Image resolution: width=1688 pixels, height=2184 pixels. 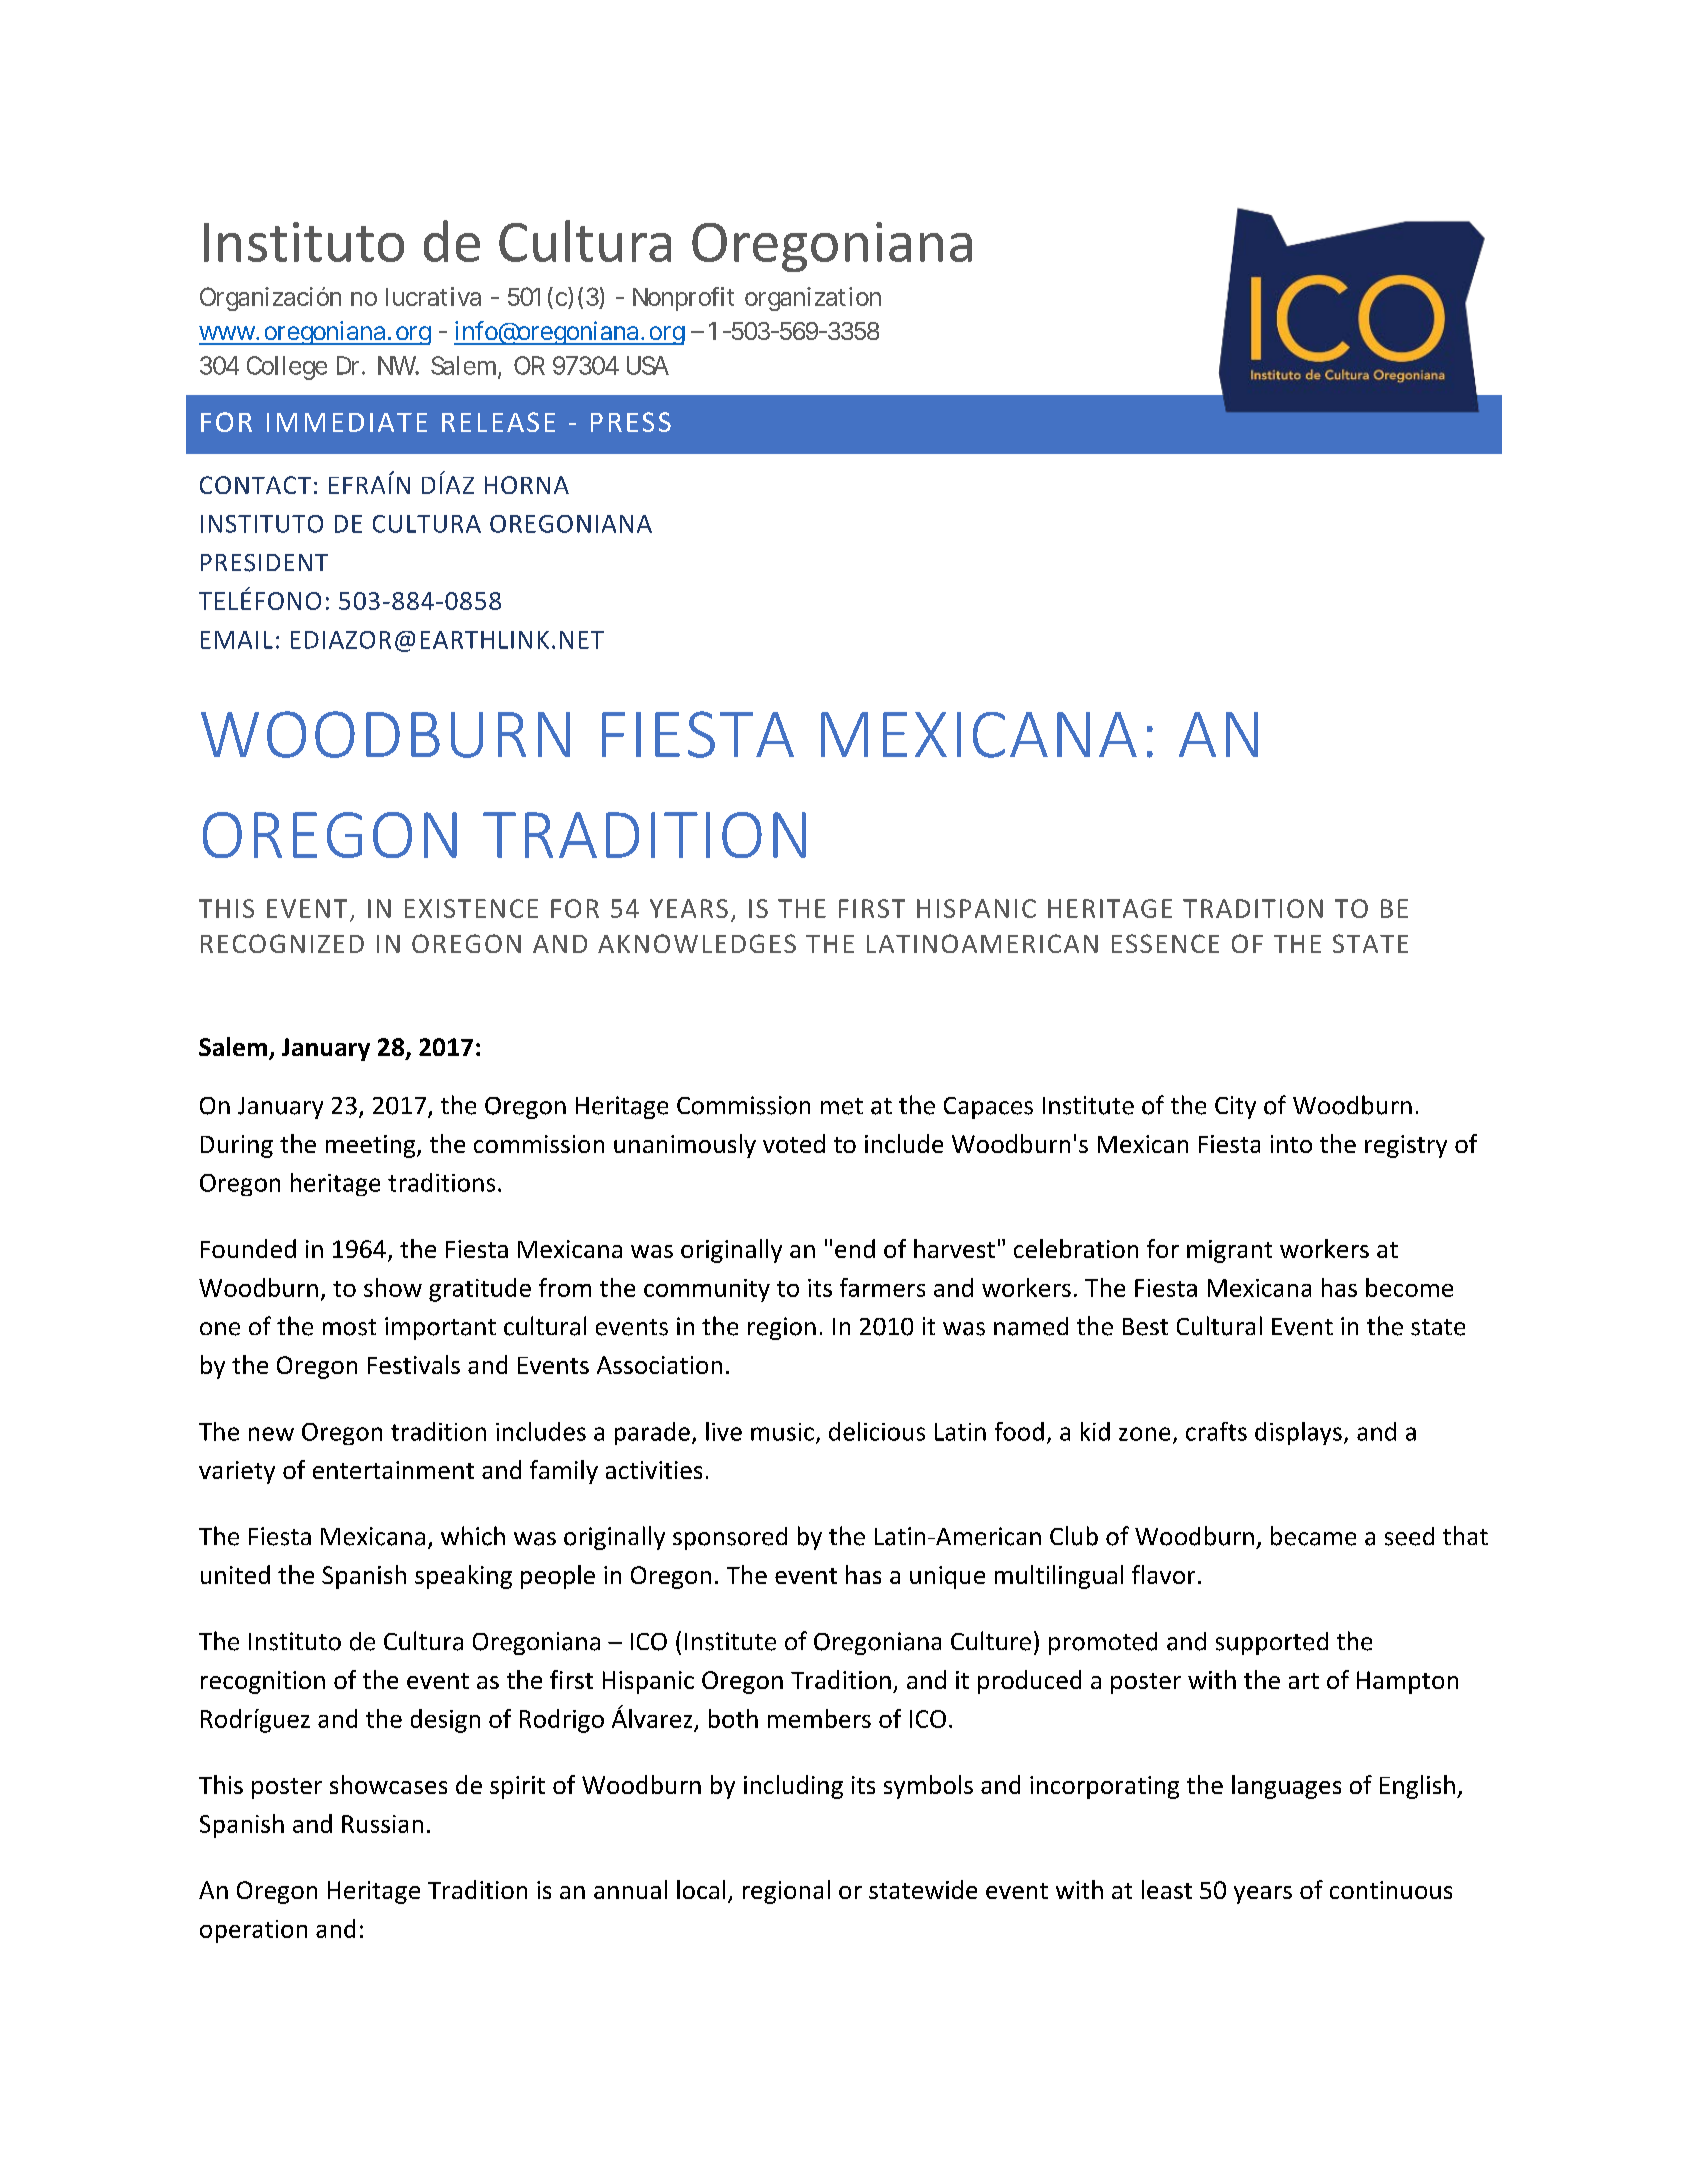 I want to click on Festivals, so click(x=414, y=1364).
